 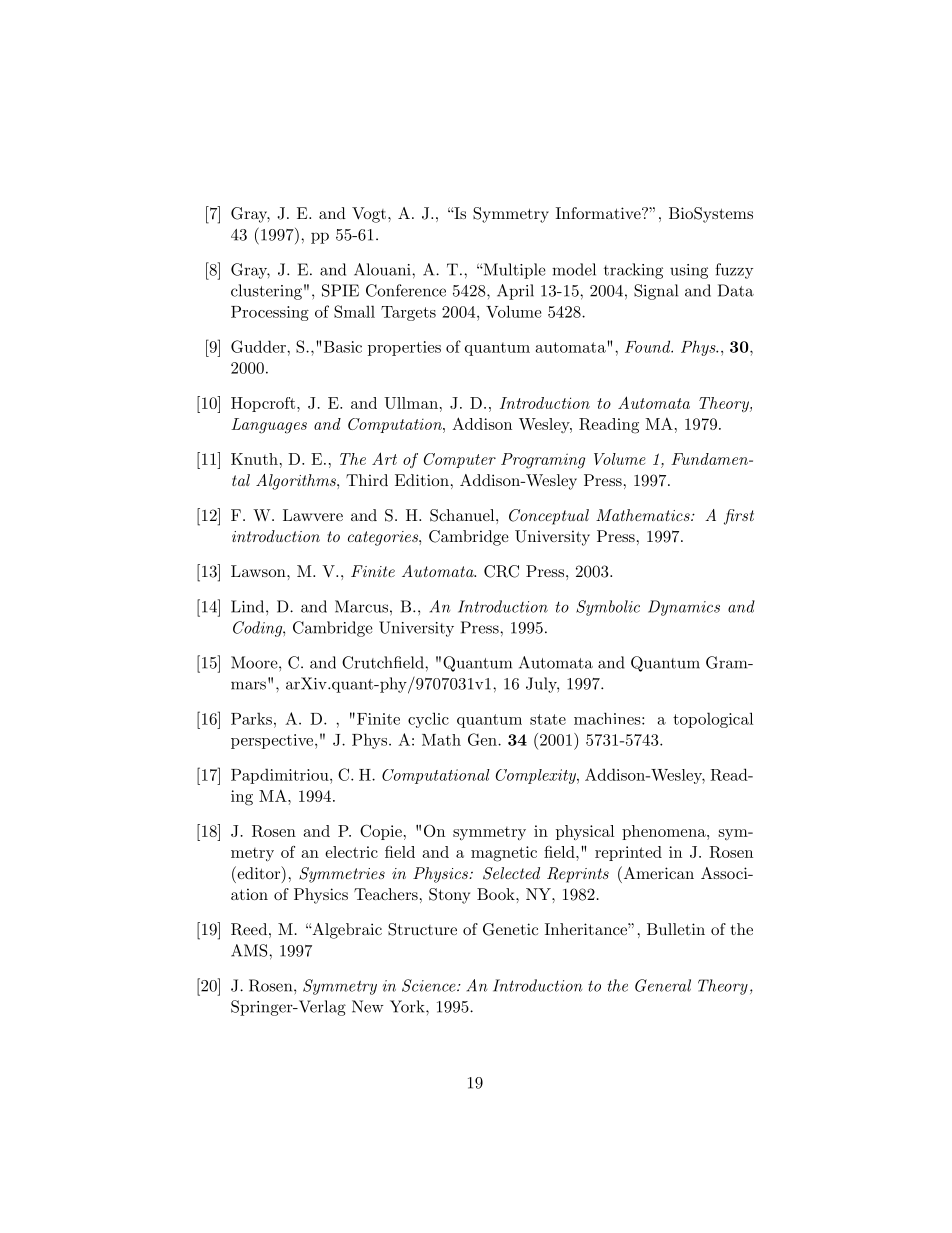 What do you see at coordinates (430, 985) in the document?
I see `Science` at bounding box center [430, 985].
